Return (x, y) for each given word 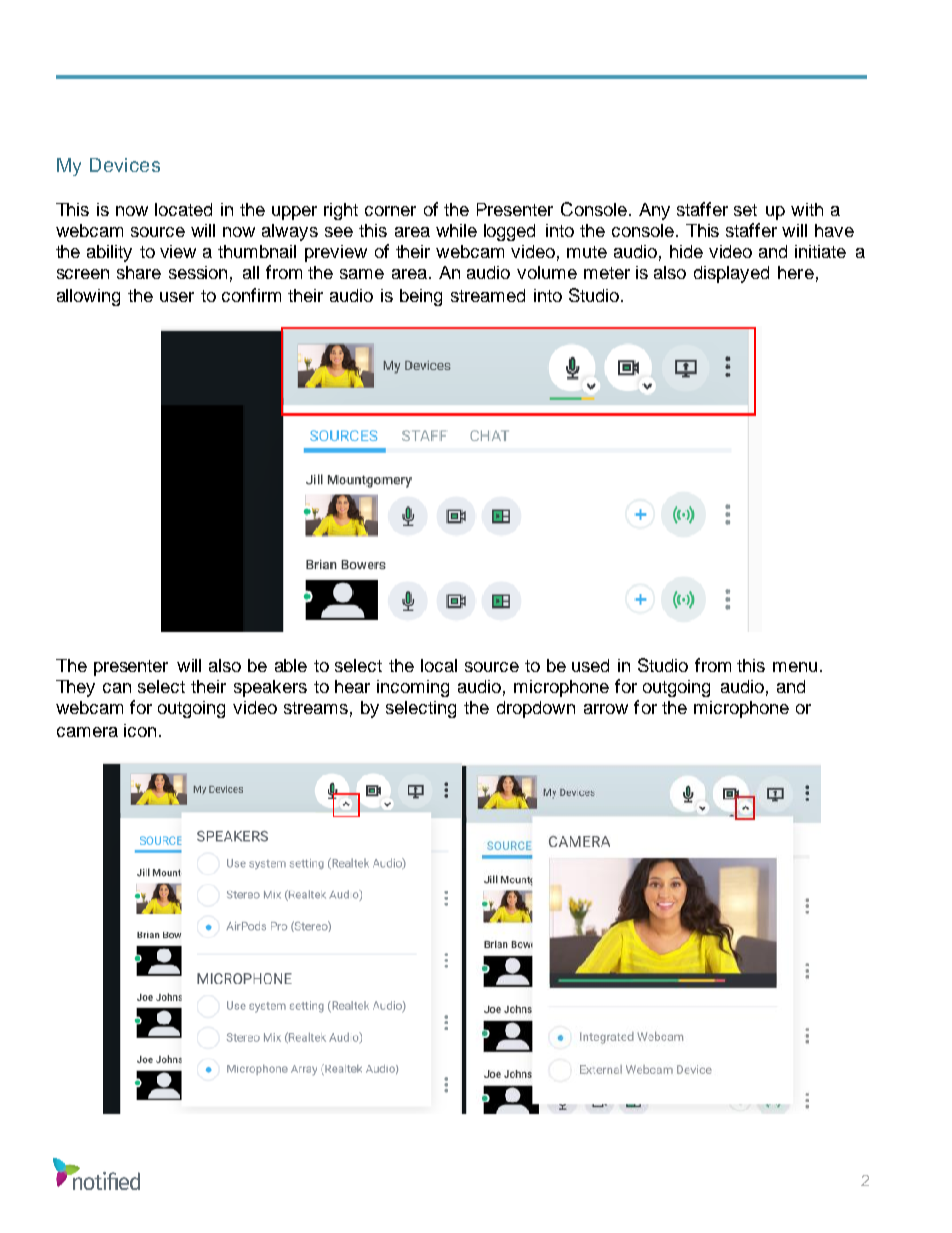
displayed (731, 274)
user (177, 297)
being (421, 297)
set (745, 210)
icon (140, 730)
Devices (125, 165)
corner (390, 211)
